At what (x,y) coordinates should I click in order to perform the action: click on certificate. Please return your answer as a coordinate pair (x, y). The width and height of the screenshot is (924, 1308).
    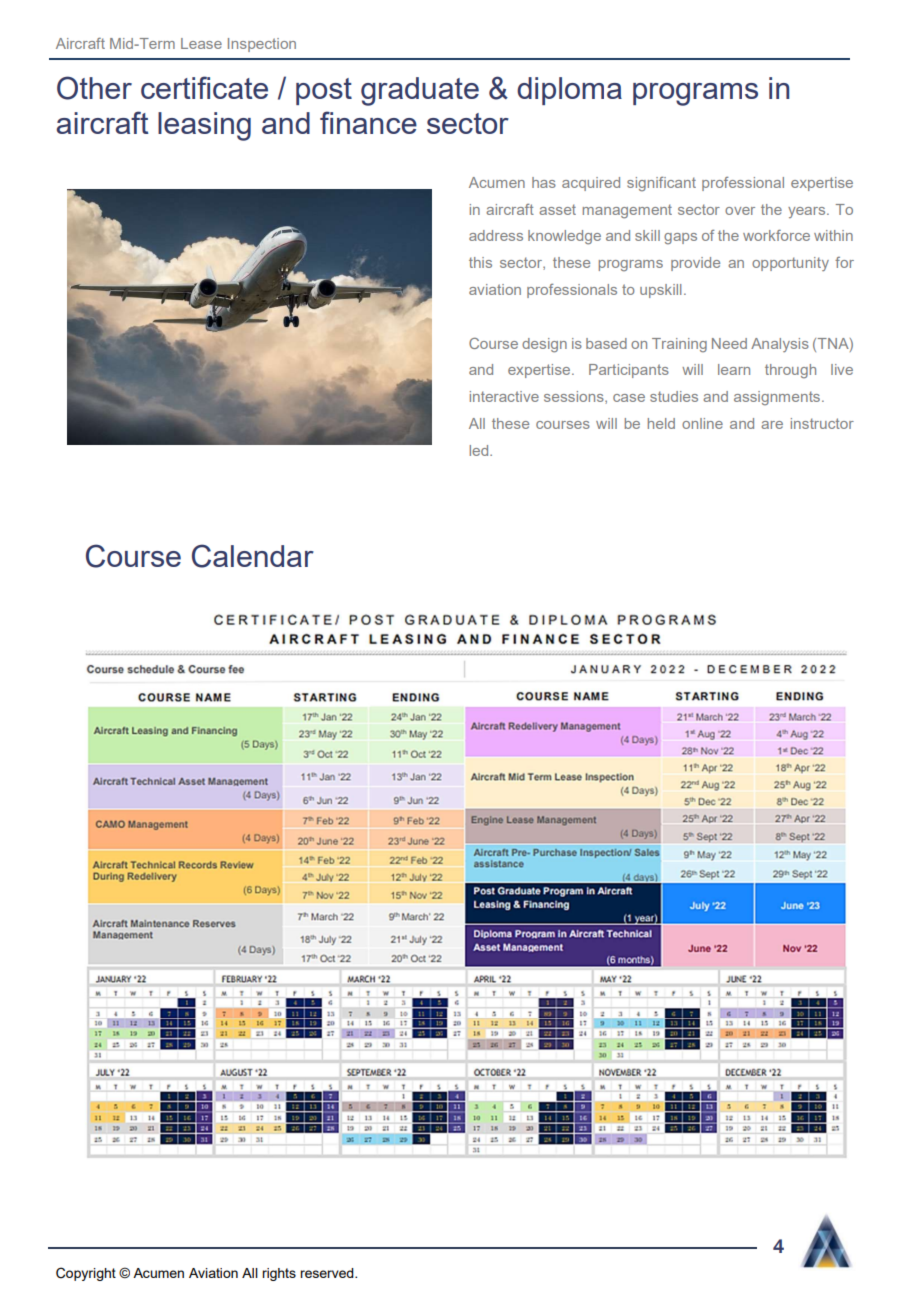
    Looking at the image, I should click on (204, 87).
